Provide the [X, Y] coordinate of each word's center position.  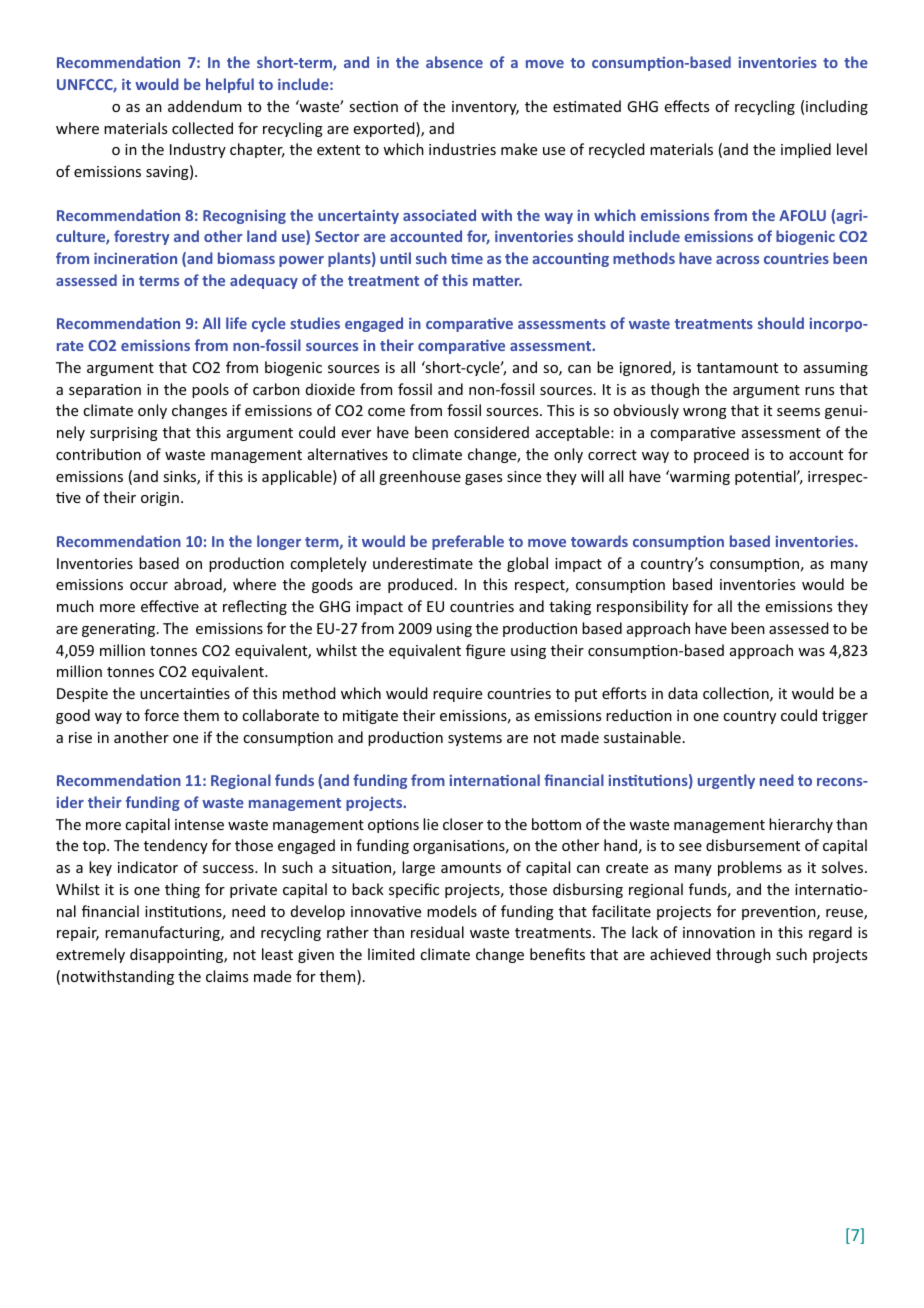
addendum [204, 106]
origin [160, 499]
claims [227, 976]
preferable [468, 542]
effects [687, 106]
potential [766, 477]
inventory [485, 108]
